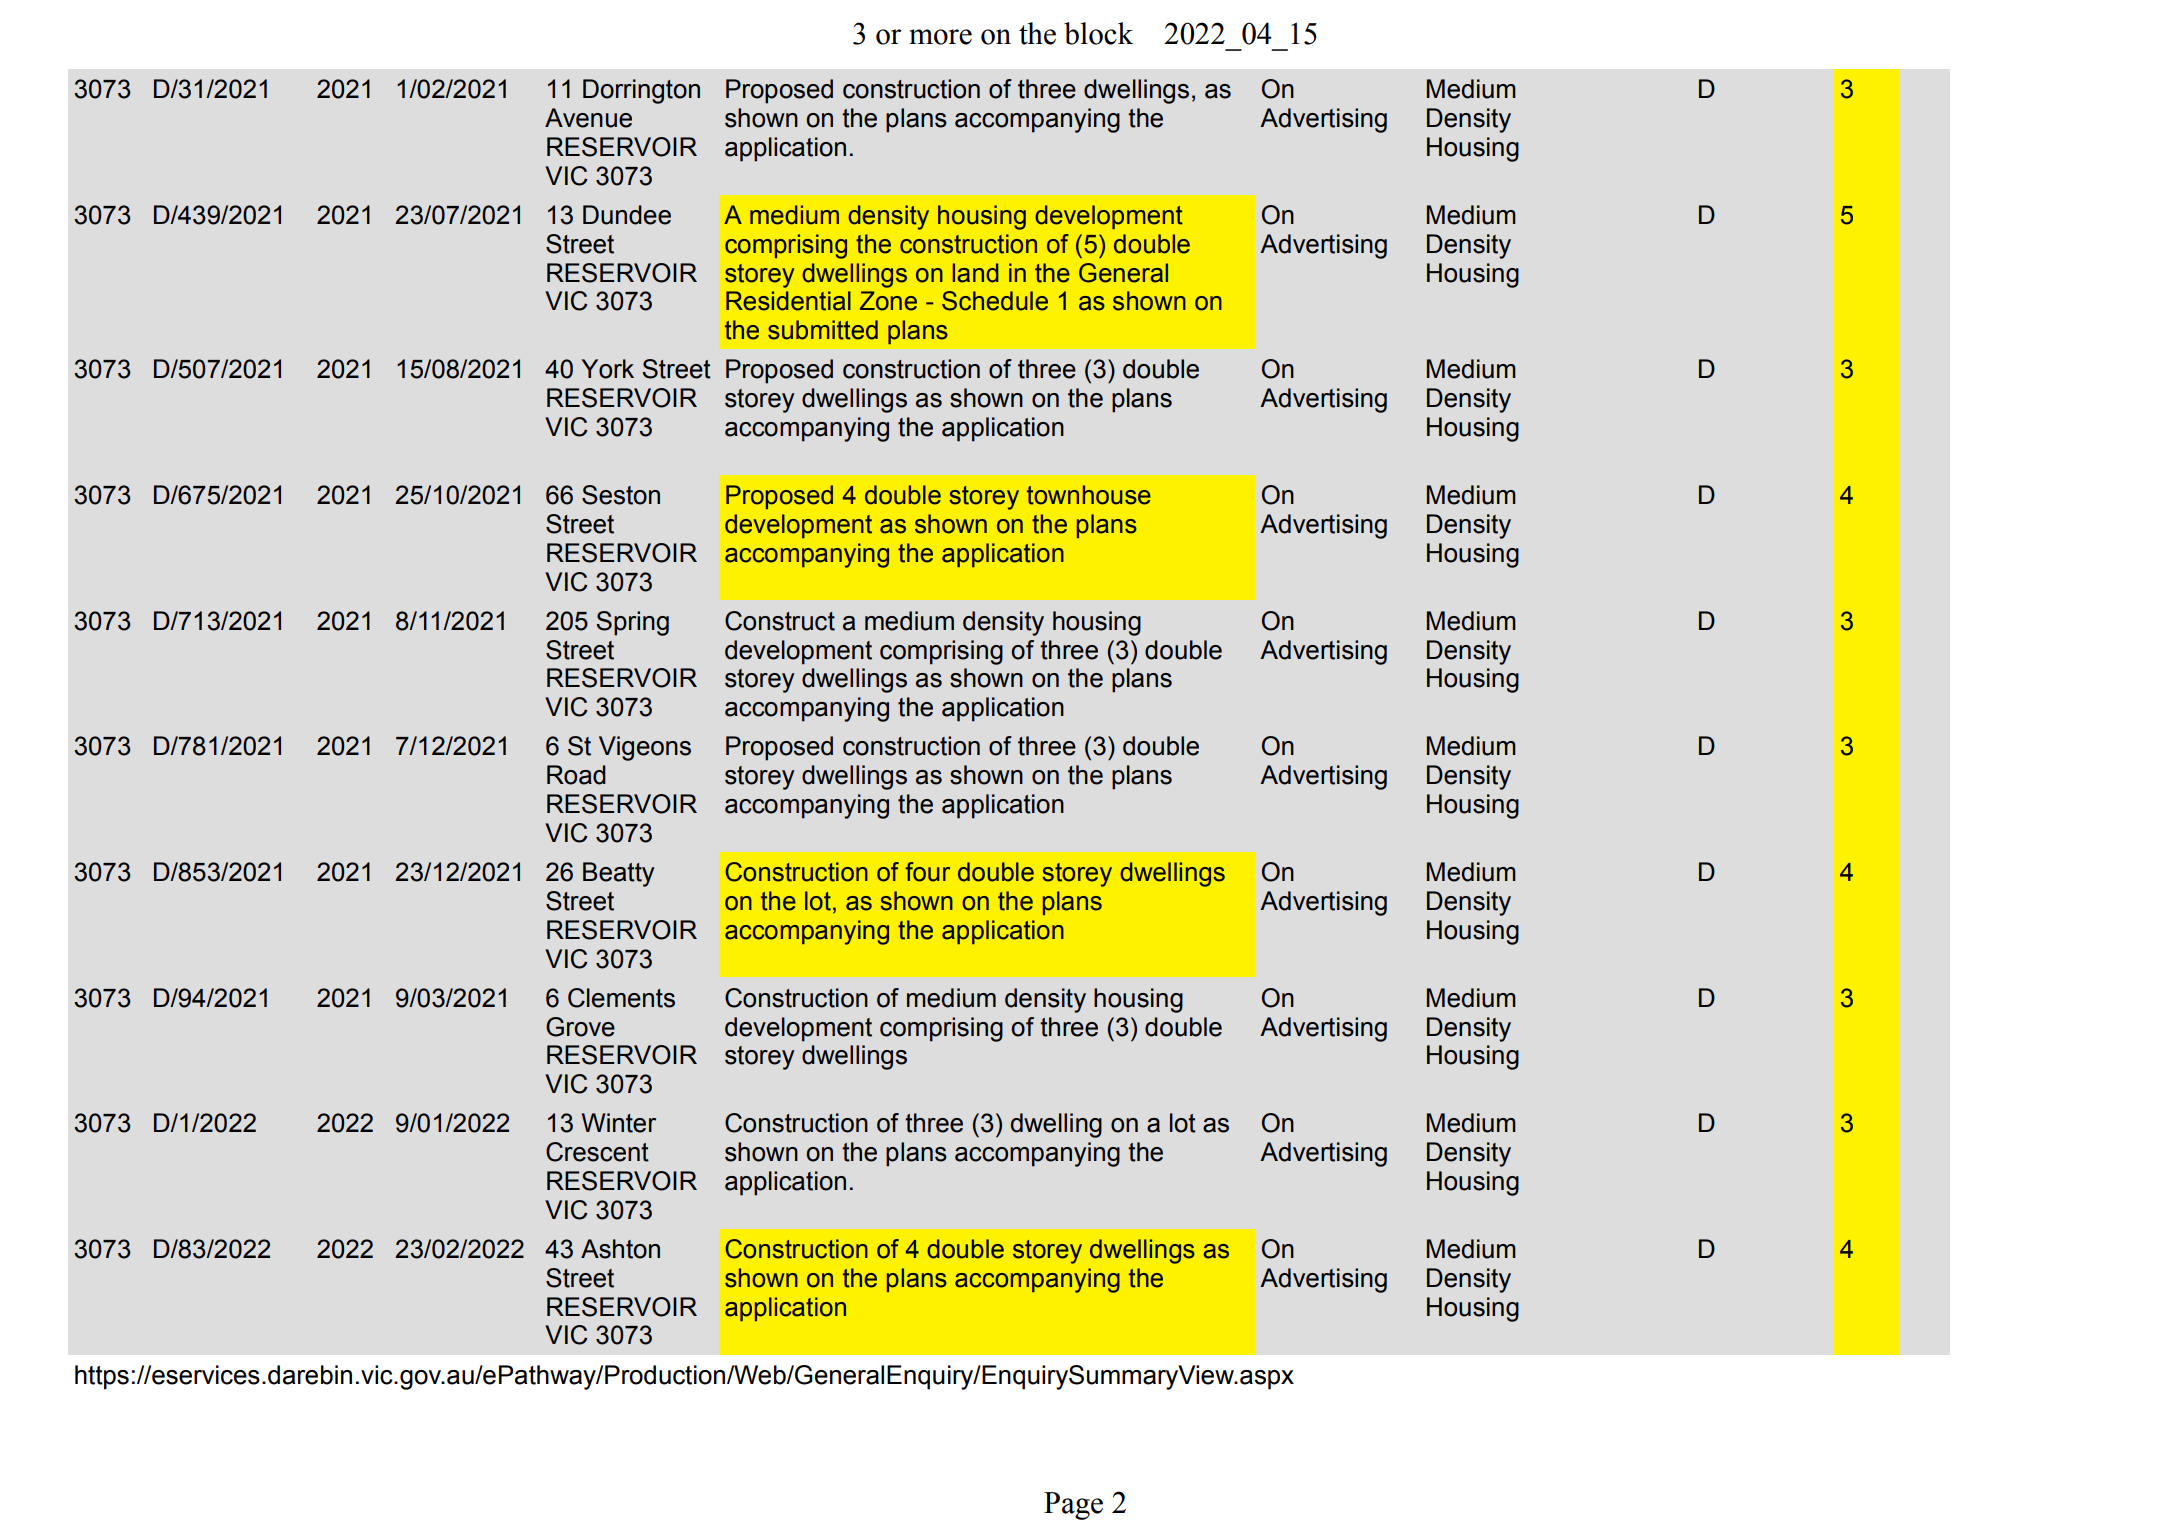  I want to click on submitted, so click(823, 330).
